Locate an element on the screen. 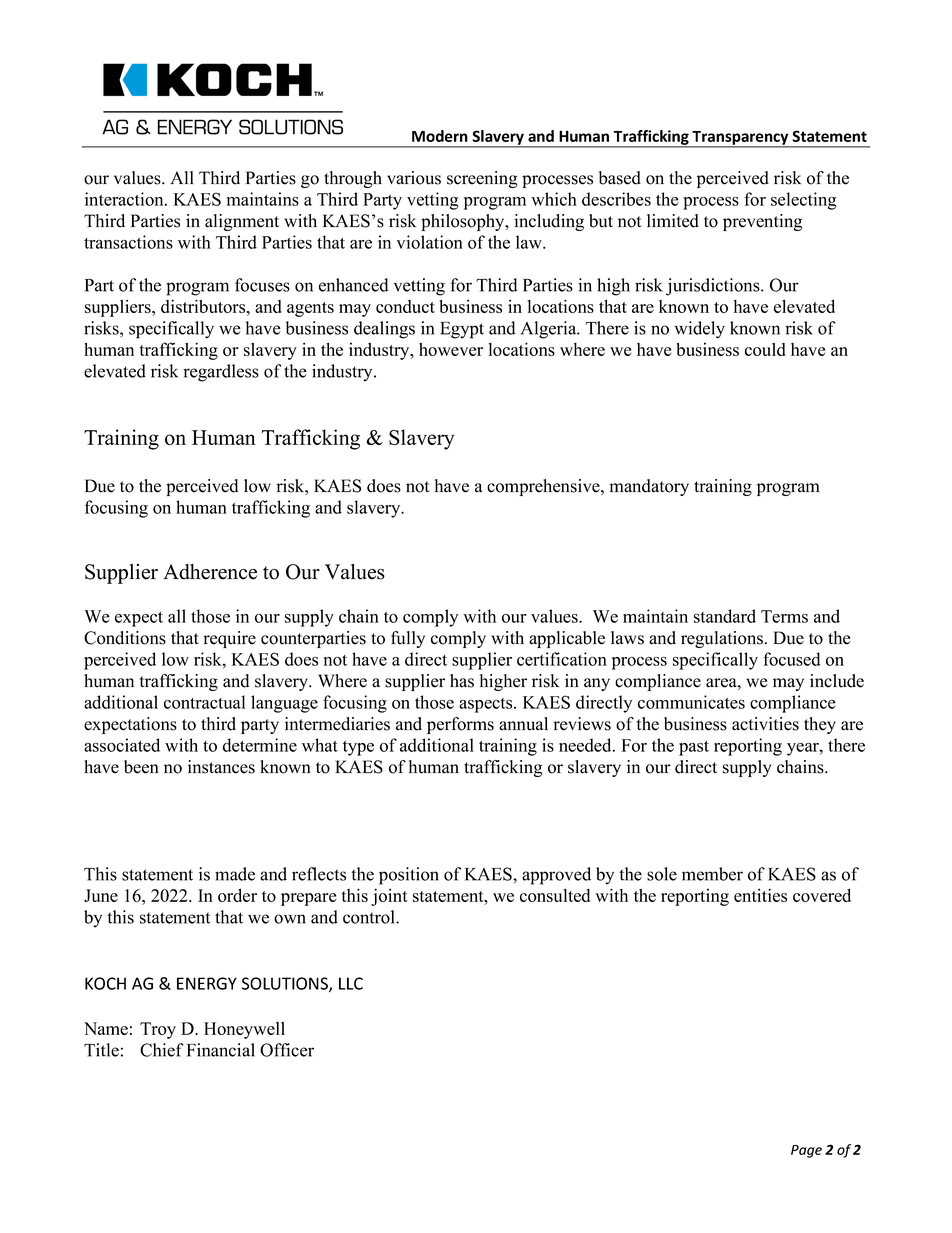 The image size is (952, 1233). alignment is located at coordinates (242, 222).
